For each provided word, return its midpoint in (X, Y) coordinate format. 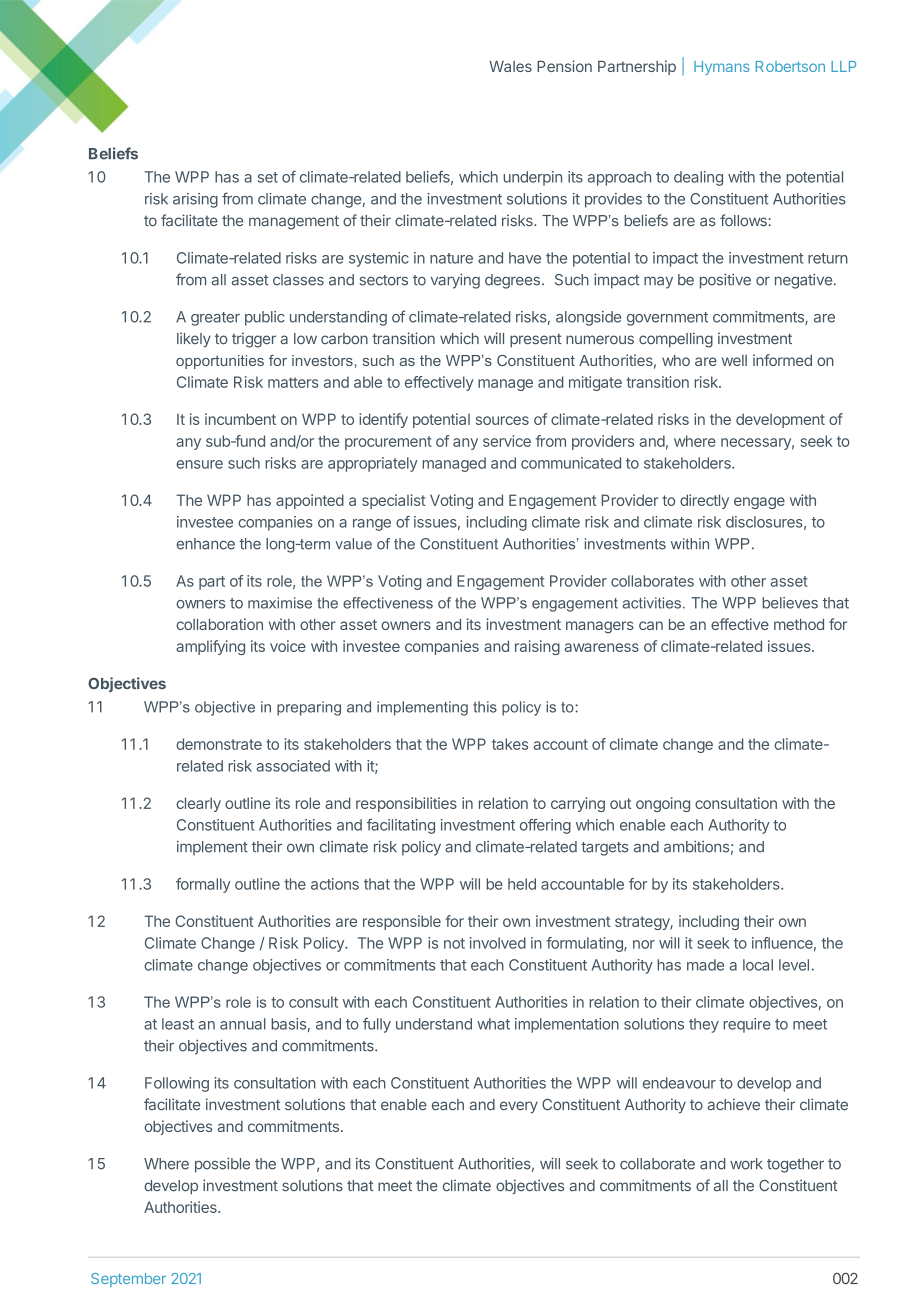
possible (222, 1165)
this (485, 707)
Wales (510, 66)
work (746, 1164)
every (519, 1107)
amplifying (210, 647)
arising (195, 200)
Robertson (790, 66)
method (799, 624)
